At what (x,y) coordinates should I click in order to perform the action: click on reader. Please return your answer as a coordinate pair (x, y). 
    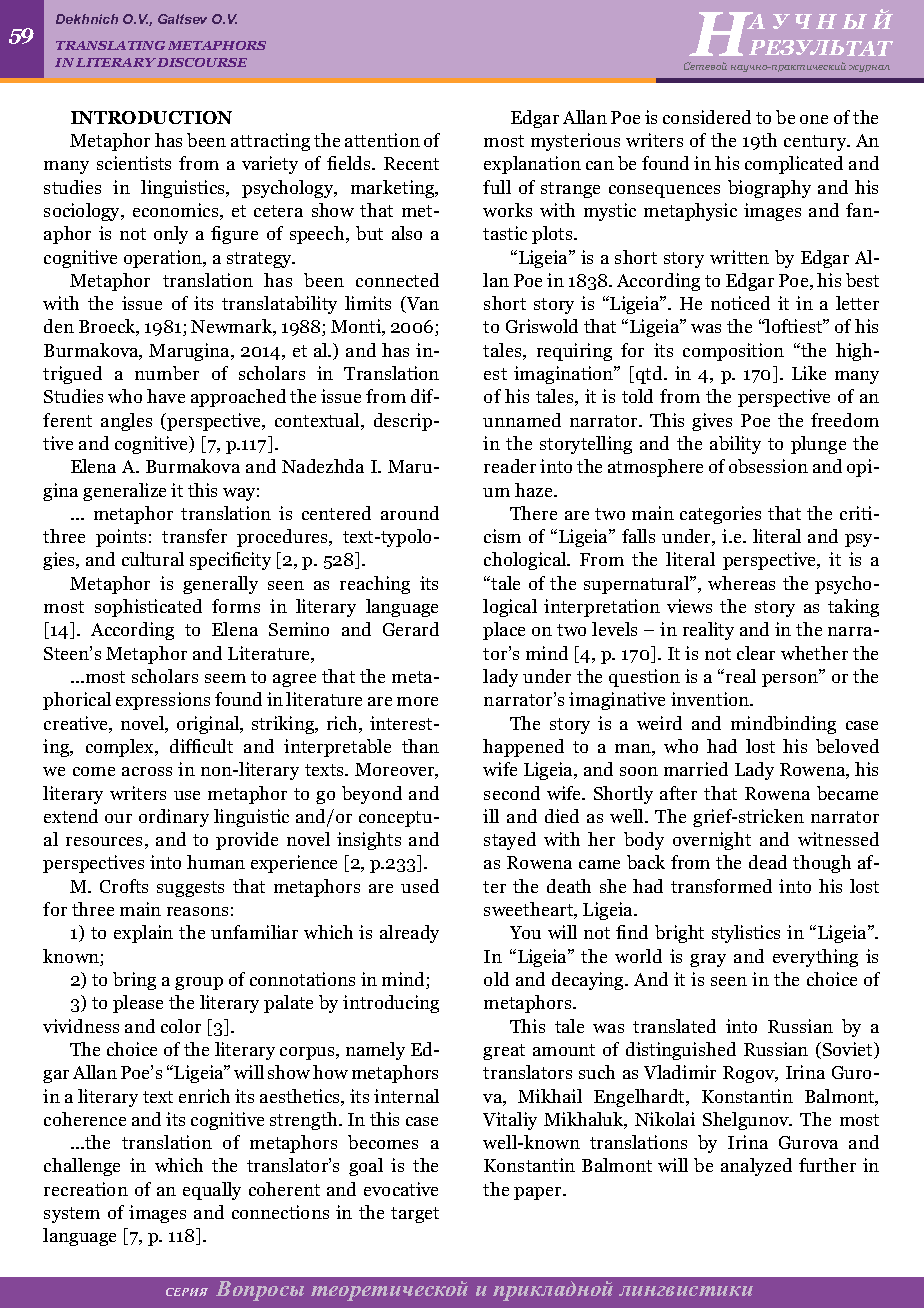
    Looking at the image, I should click on (510, 466).
